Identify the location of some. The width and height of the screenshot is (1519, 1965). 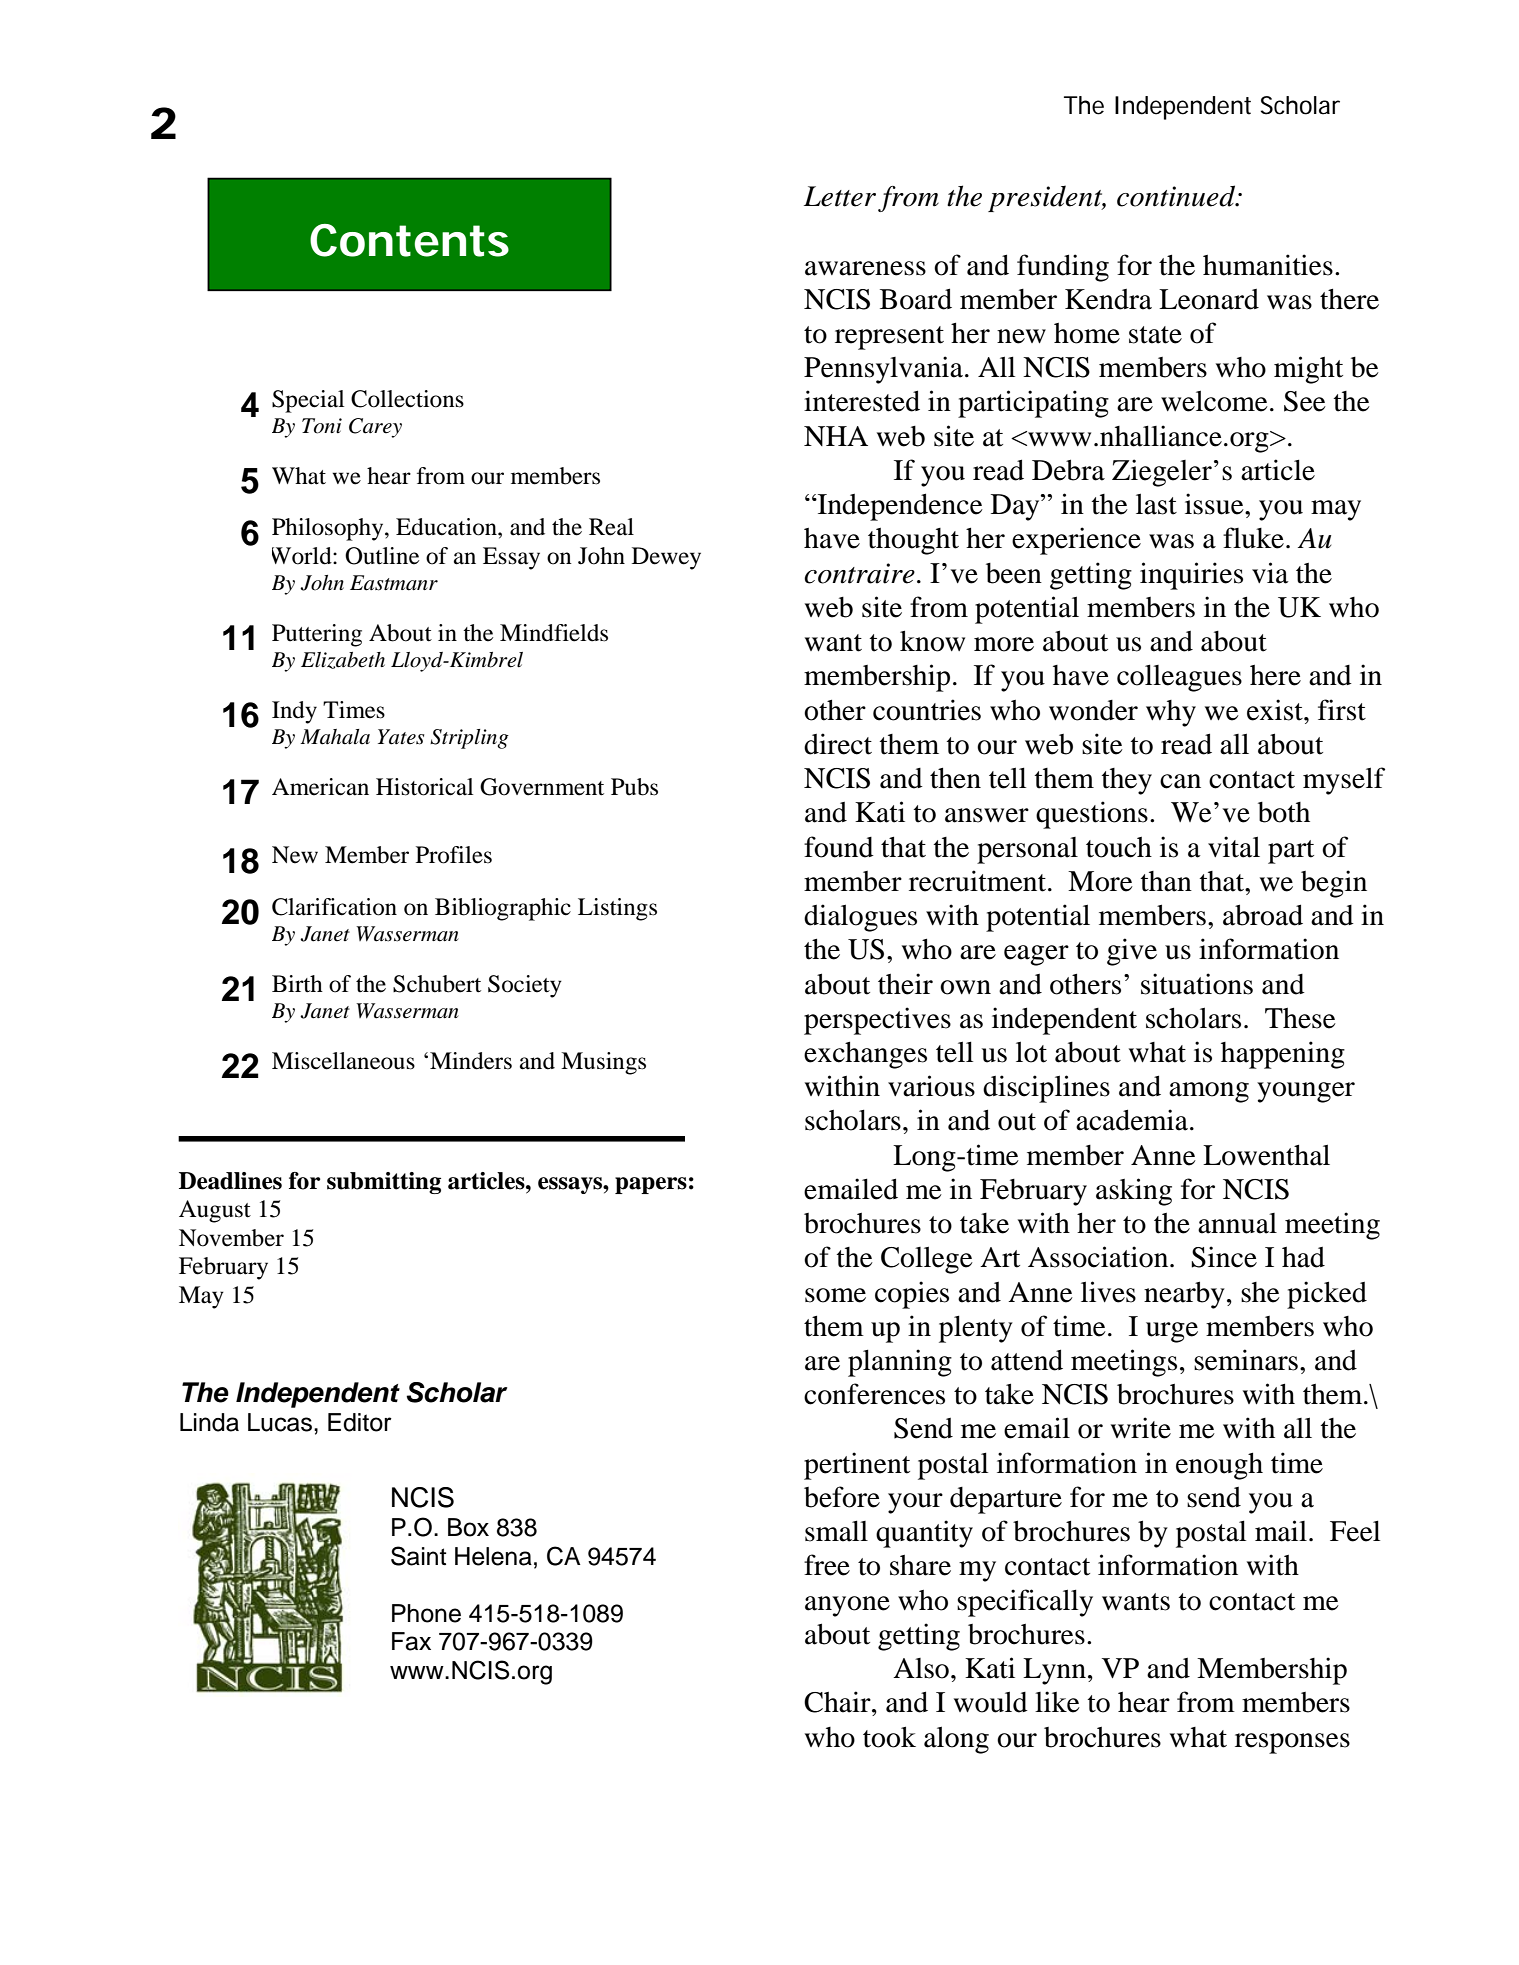
(835, 1295).
